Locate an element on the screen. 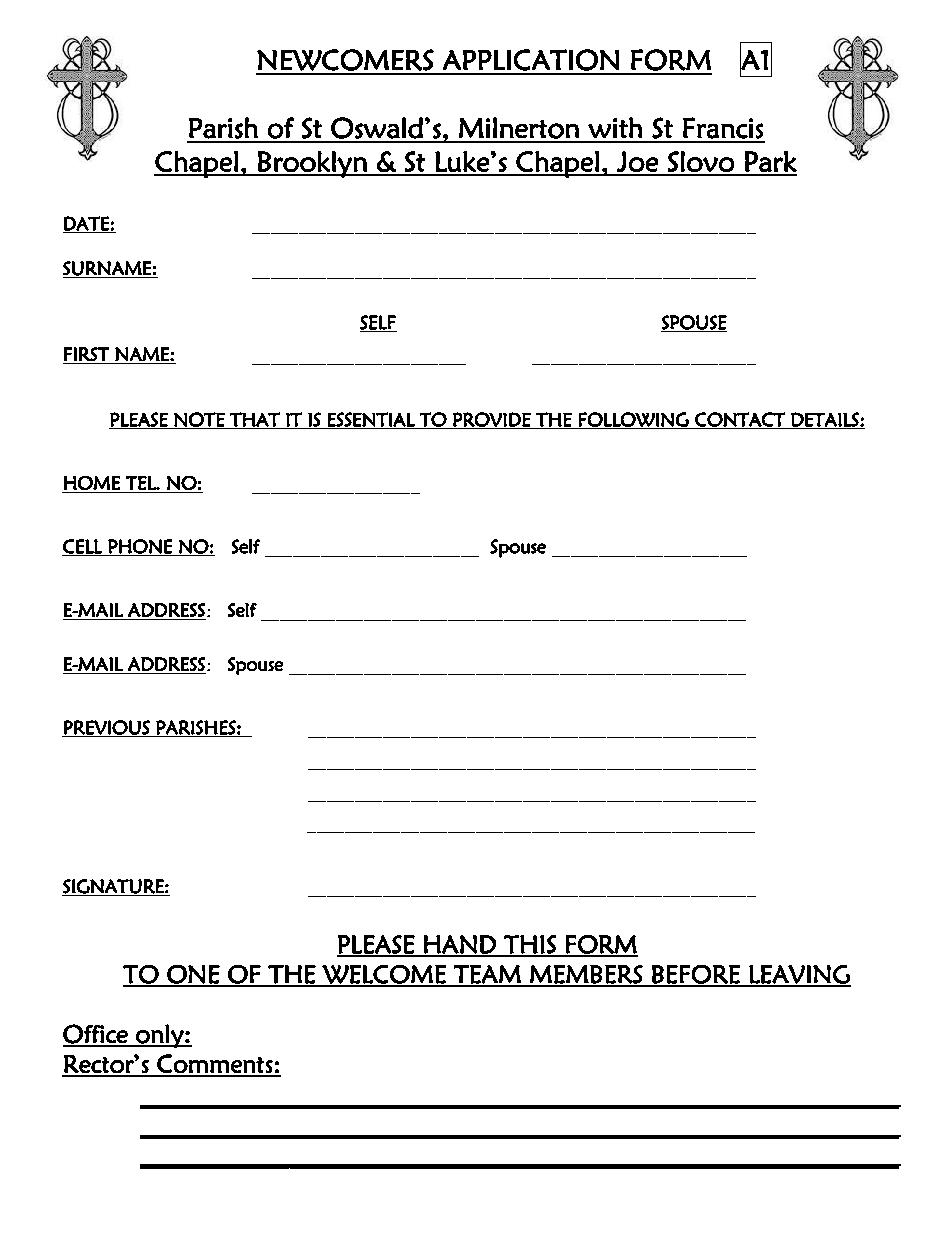 The width and height of the screenshot is (952, 1233). PROVIDE is located at coordinates (492, 420).
